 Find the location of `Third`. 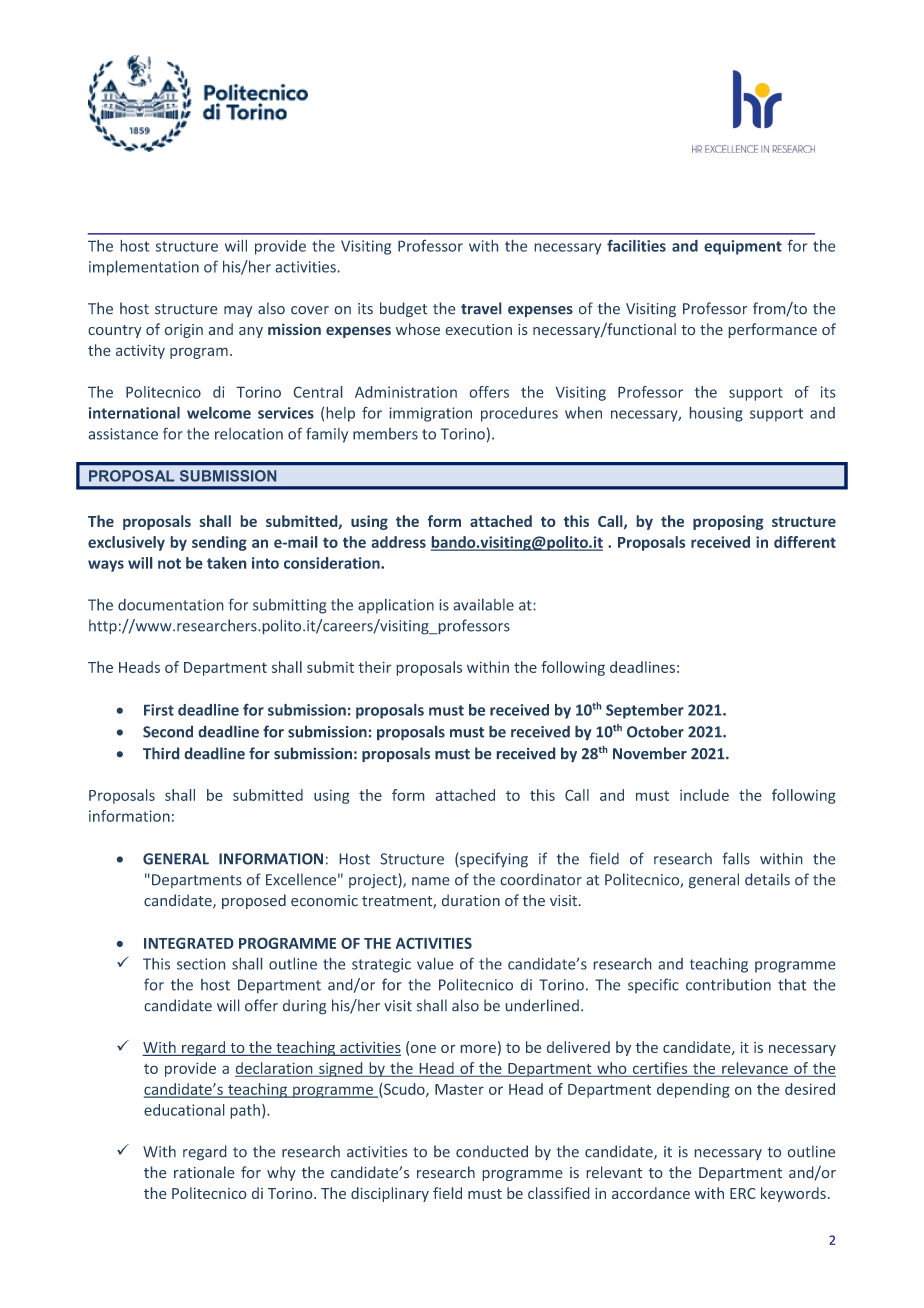

Third is located at coordinates (161, 753).
